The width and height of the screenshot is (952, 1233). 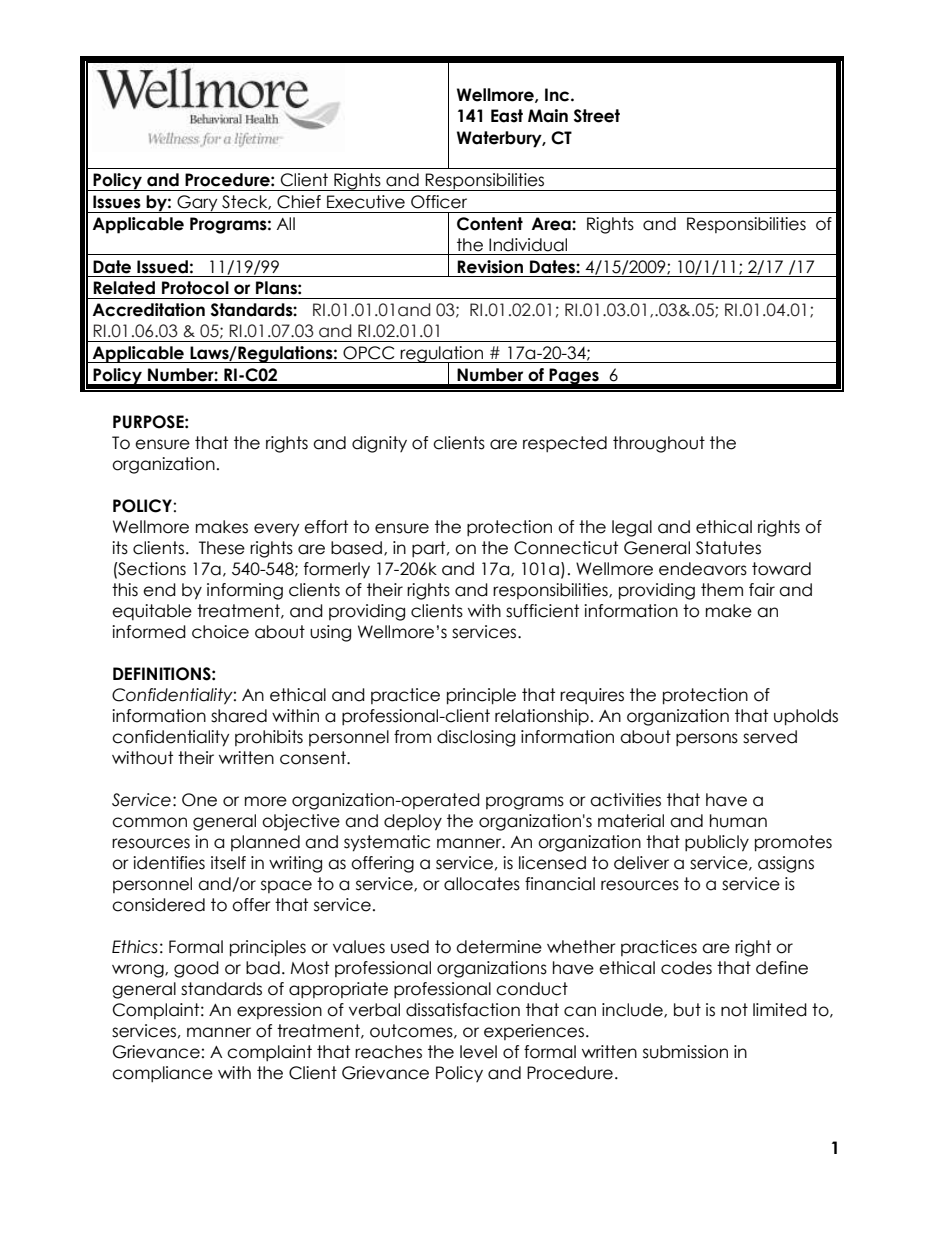 I want to click on dignity, so click(x=379, y=444).
